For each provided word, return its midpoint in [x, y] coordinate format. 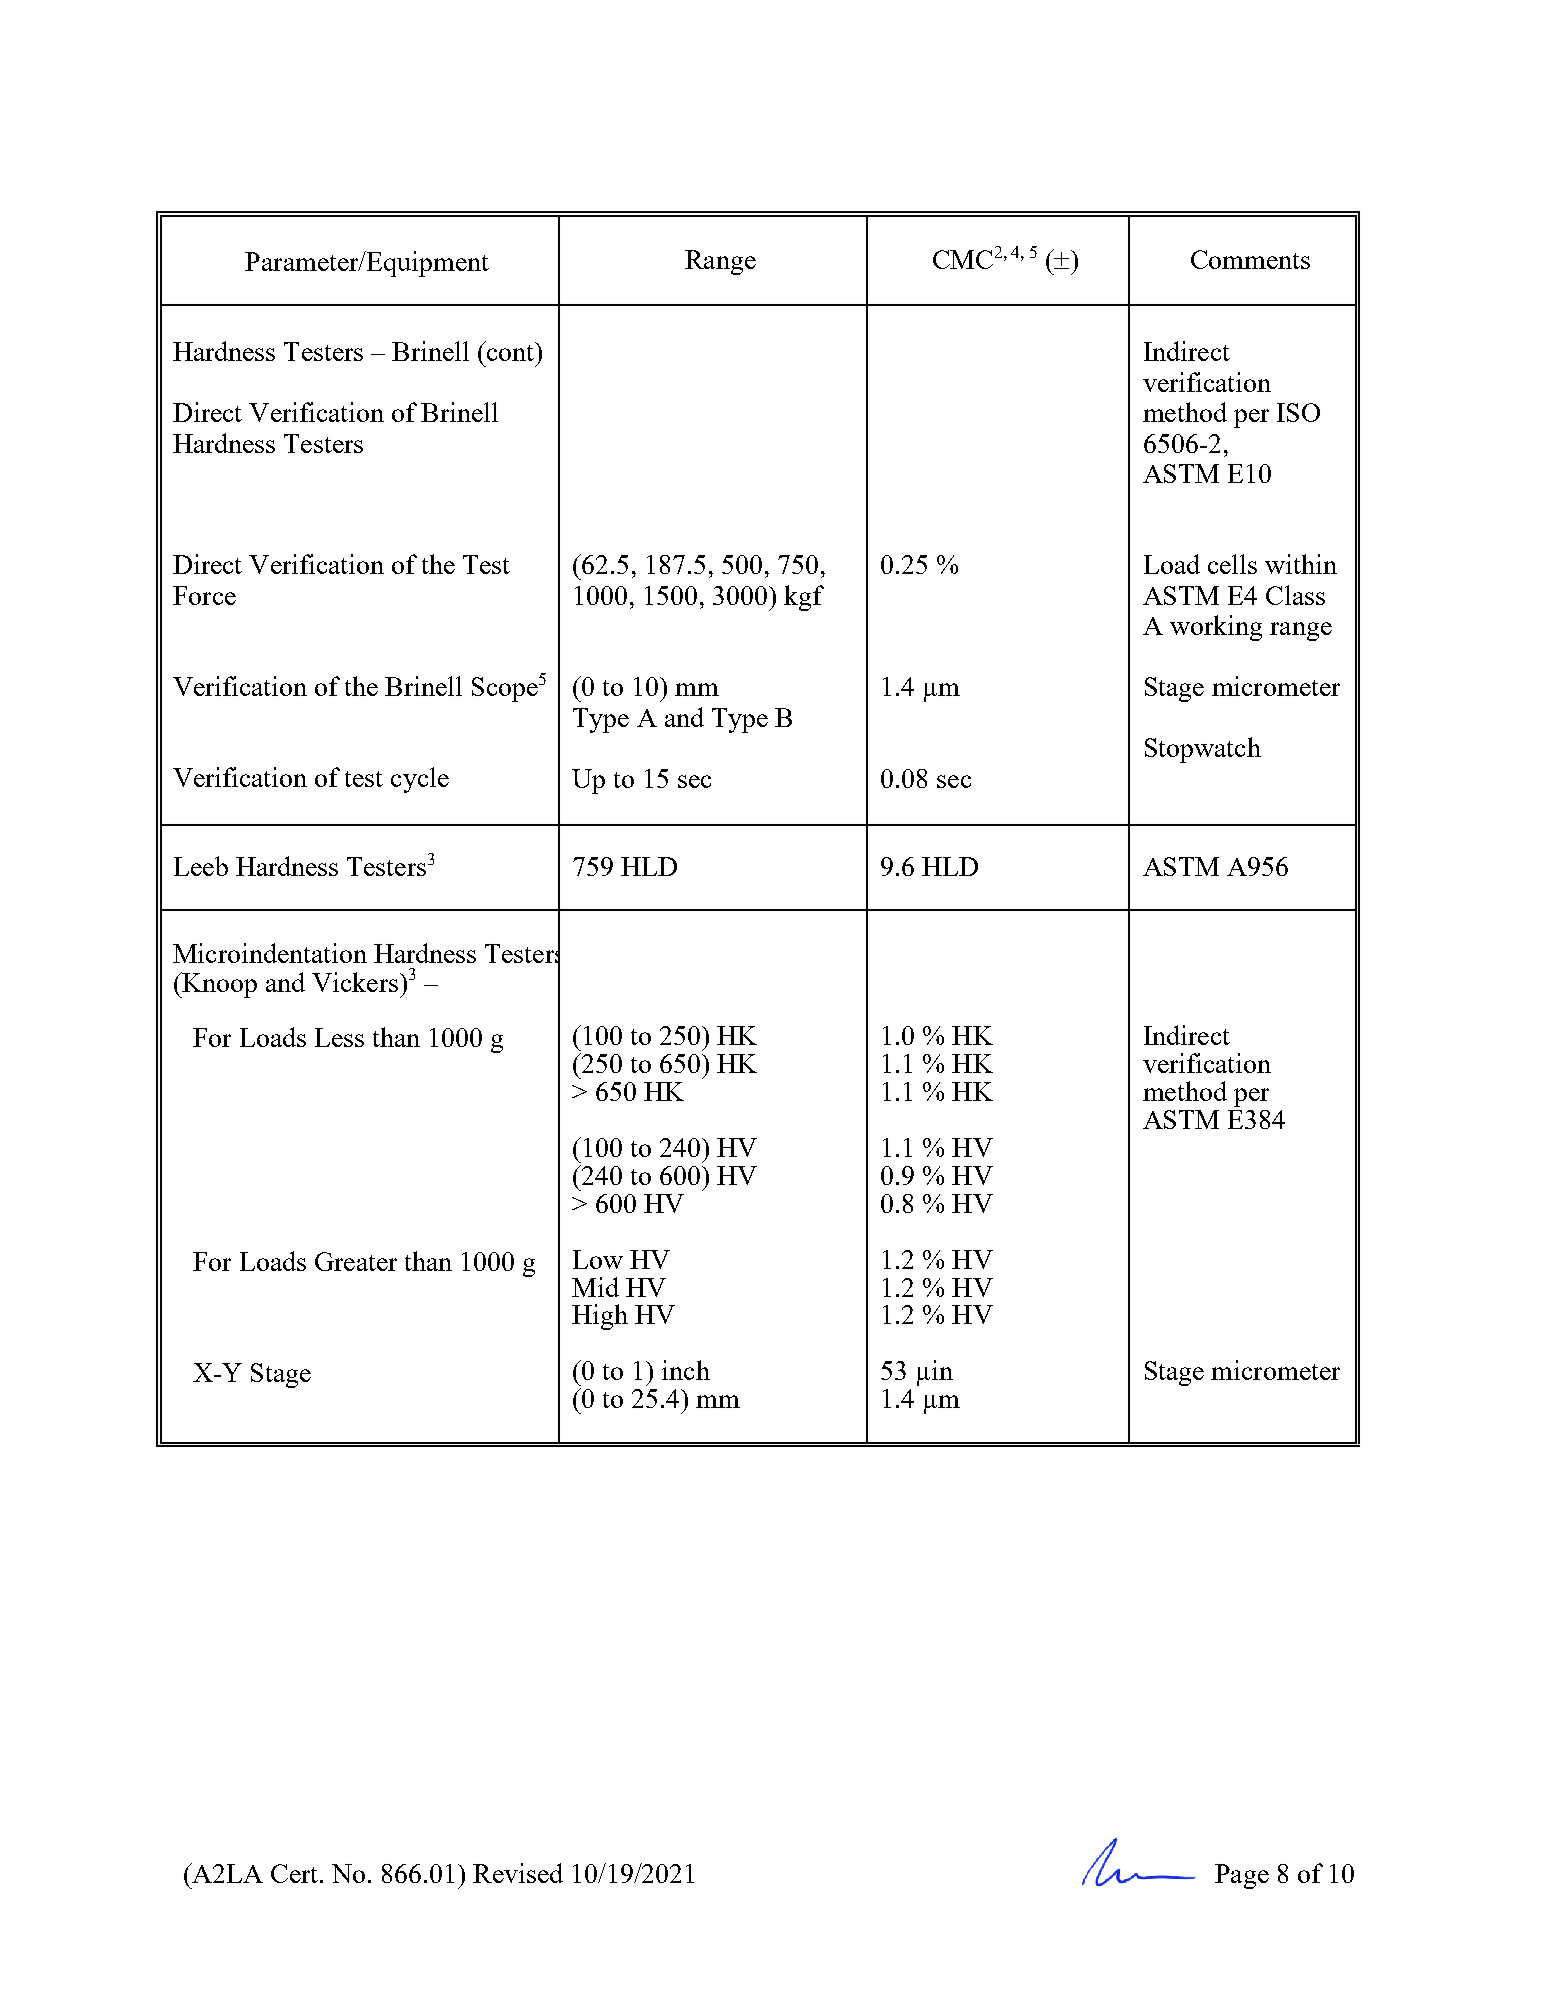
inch [686, 1370]
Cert [294, 1873]
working [1216, 628]
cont [510, 351]
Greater [356, 1261]
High [600, 1317]
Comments [1250, 259]
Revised [518, 1873]
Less [339, 1037]
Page [1242, 1876]
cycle [420, 780]
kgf [804, 598]
